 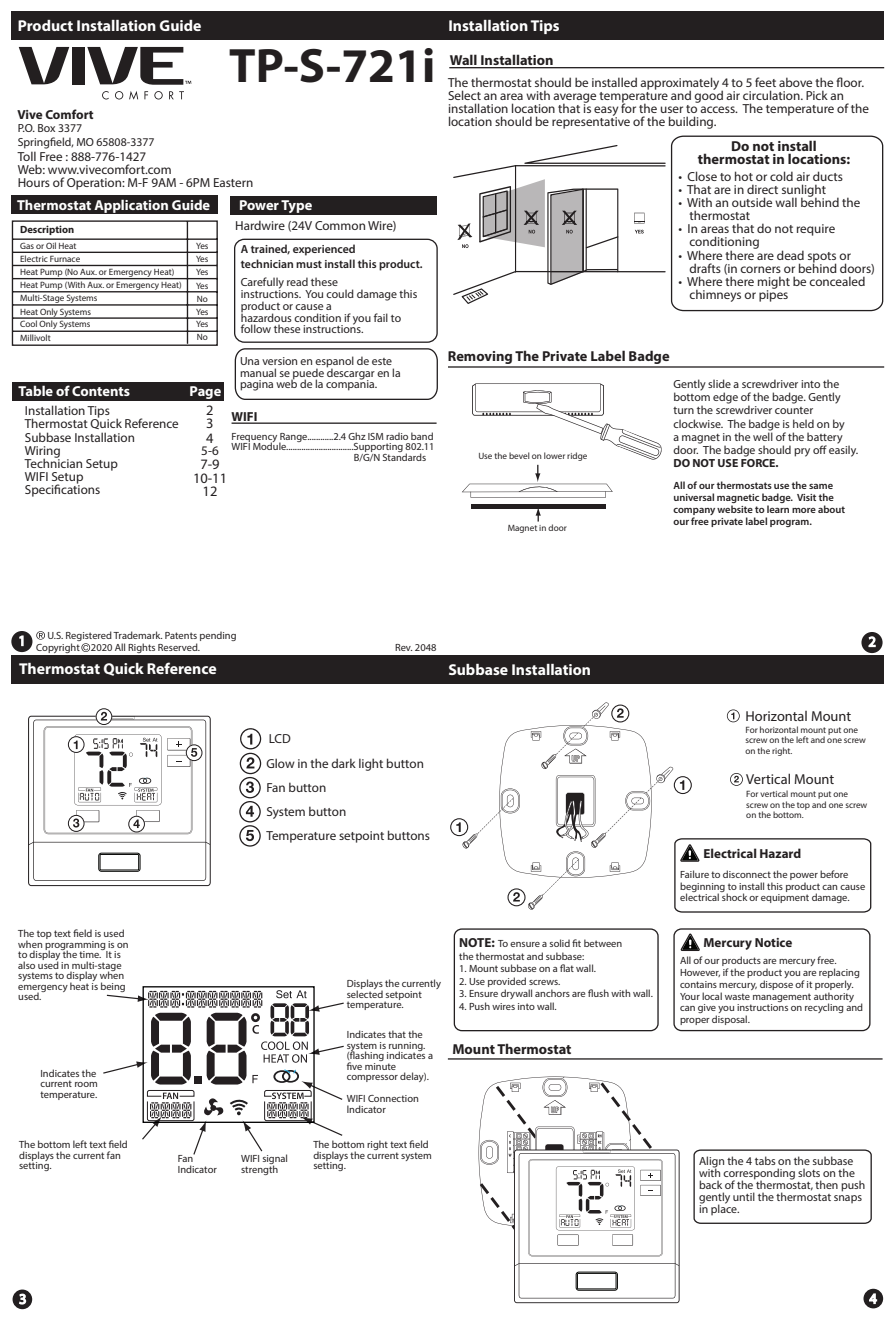 I want to click on tabs, so click(x=765, y=1160).
